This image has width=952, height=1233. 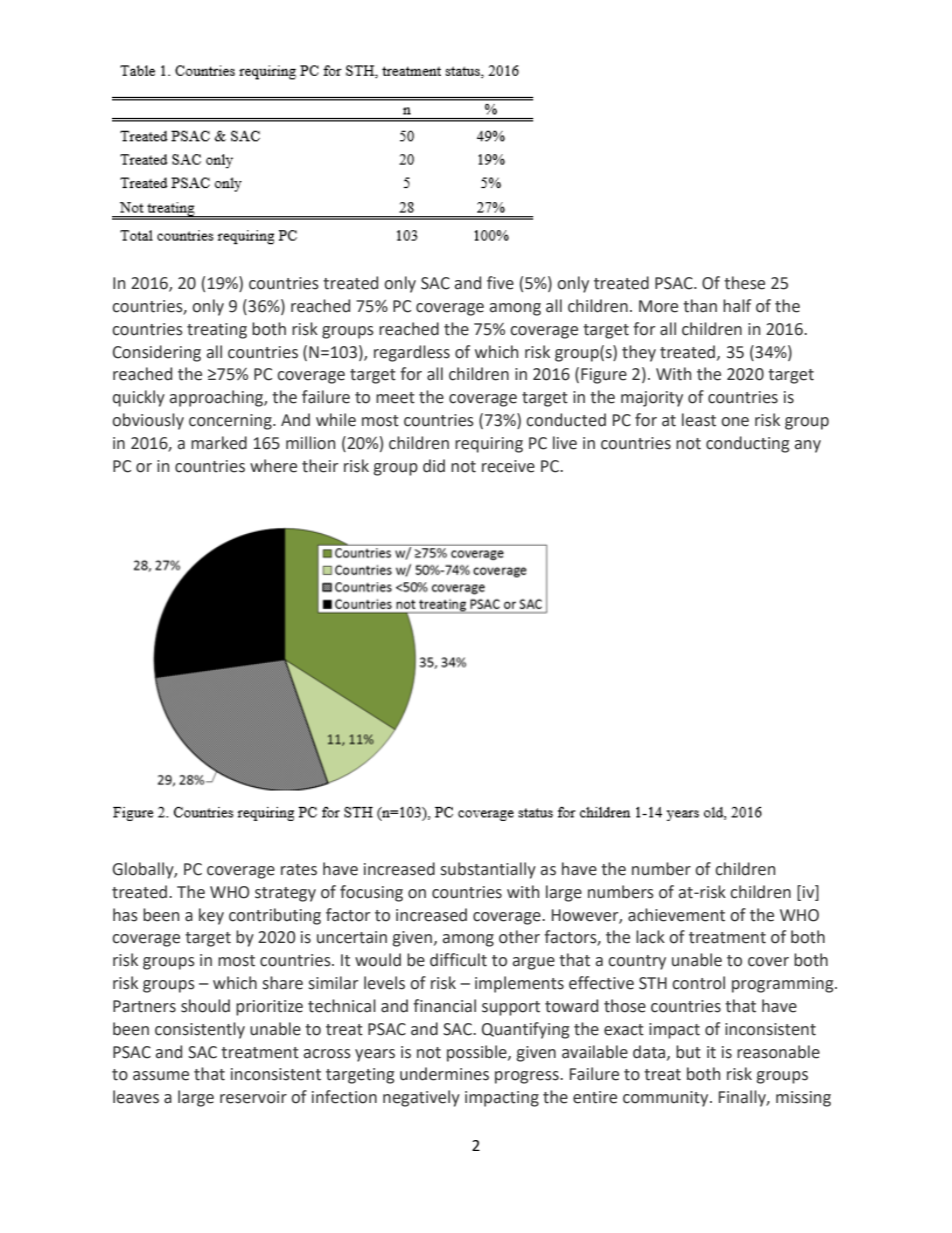 What do you see at coordinates (161, 1076) in the image?
I see `assume` at bounding box center [161, 1076].
